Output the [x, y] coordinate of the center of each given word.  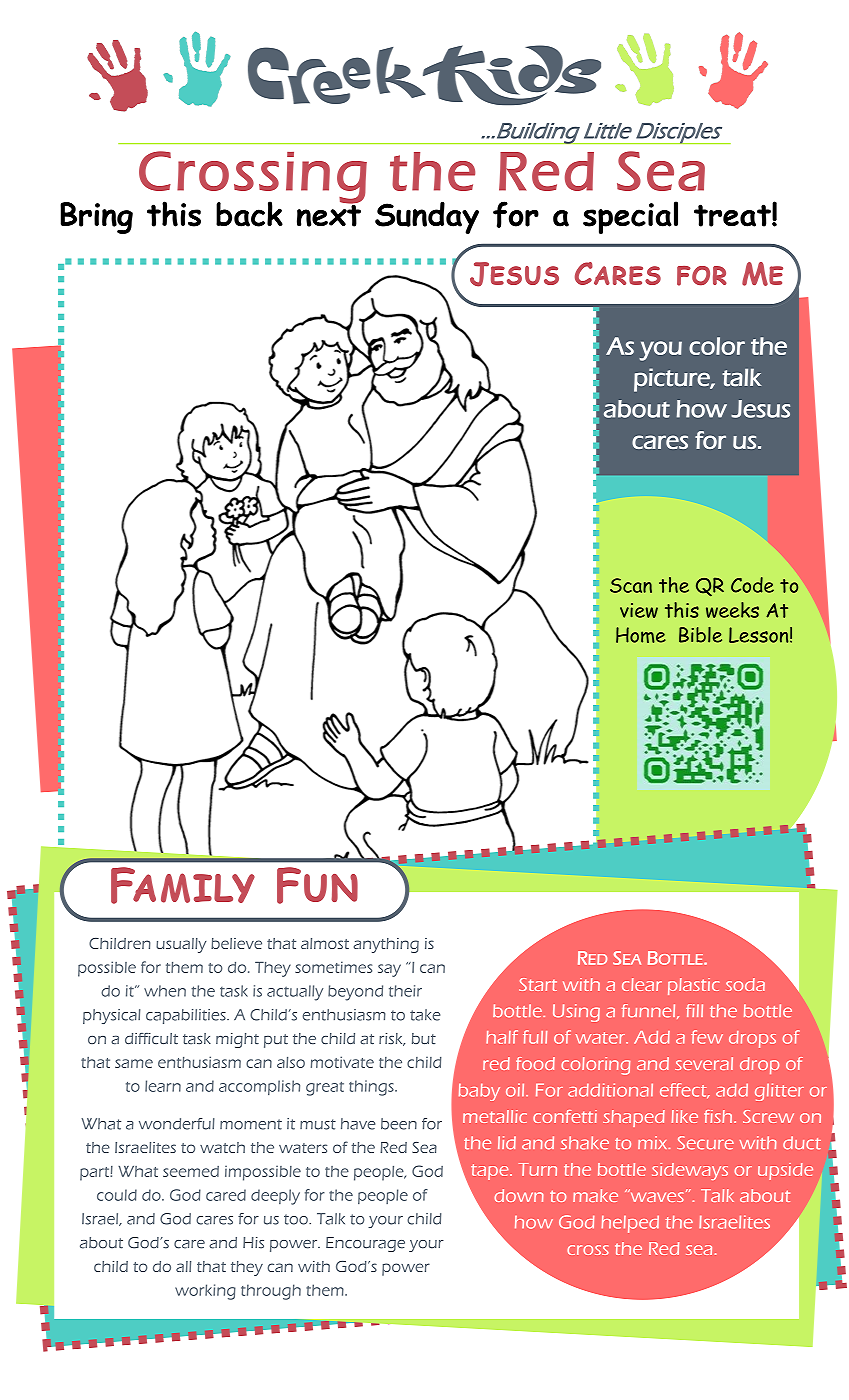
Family [183, 885]
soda [745, 984]
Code [752, 585]
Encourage [365, 1244]
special [630, 217]
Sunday [427, 217]
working [205, 1292]
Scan [631, 585]
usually [181, 945]
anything [386, 945]
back [249, 214]
